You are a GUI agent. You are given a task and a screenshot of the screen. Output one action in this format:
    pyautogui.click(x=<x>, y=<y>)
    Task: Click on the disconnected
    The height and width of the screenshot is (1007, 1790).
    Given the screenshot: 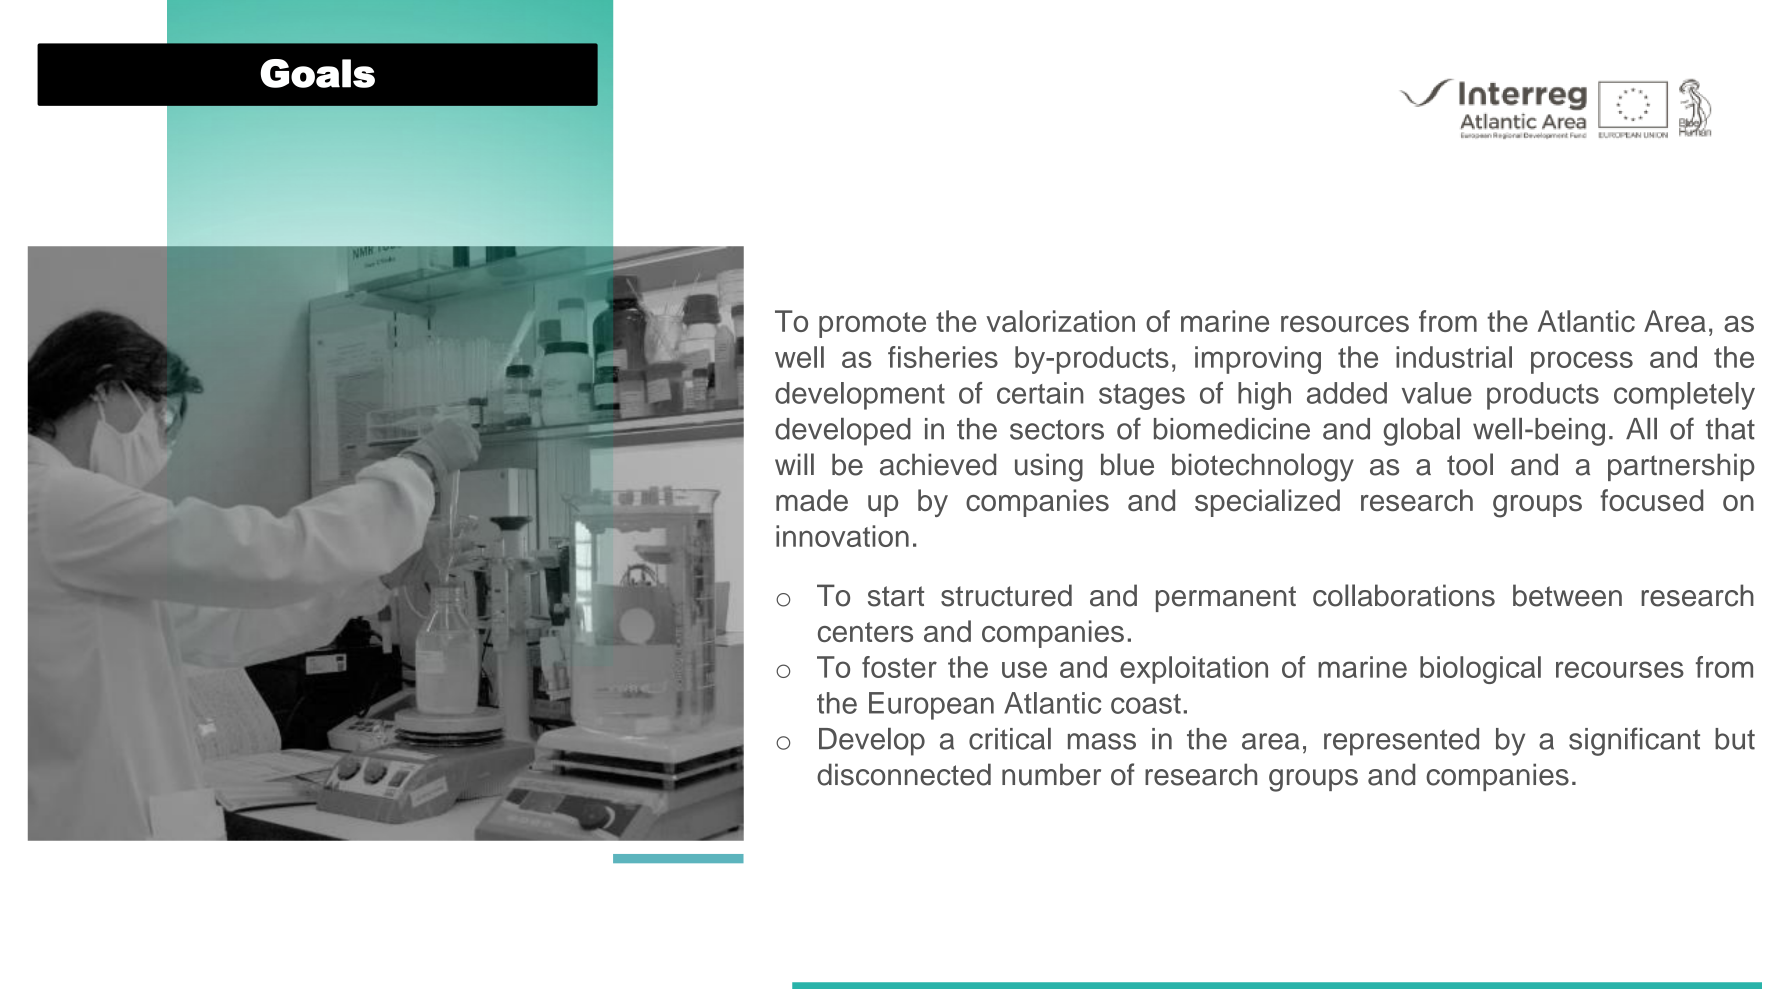 What is the action you would take?
    pyautogui.click(x=904, y=774)
